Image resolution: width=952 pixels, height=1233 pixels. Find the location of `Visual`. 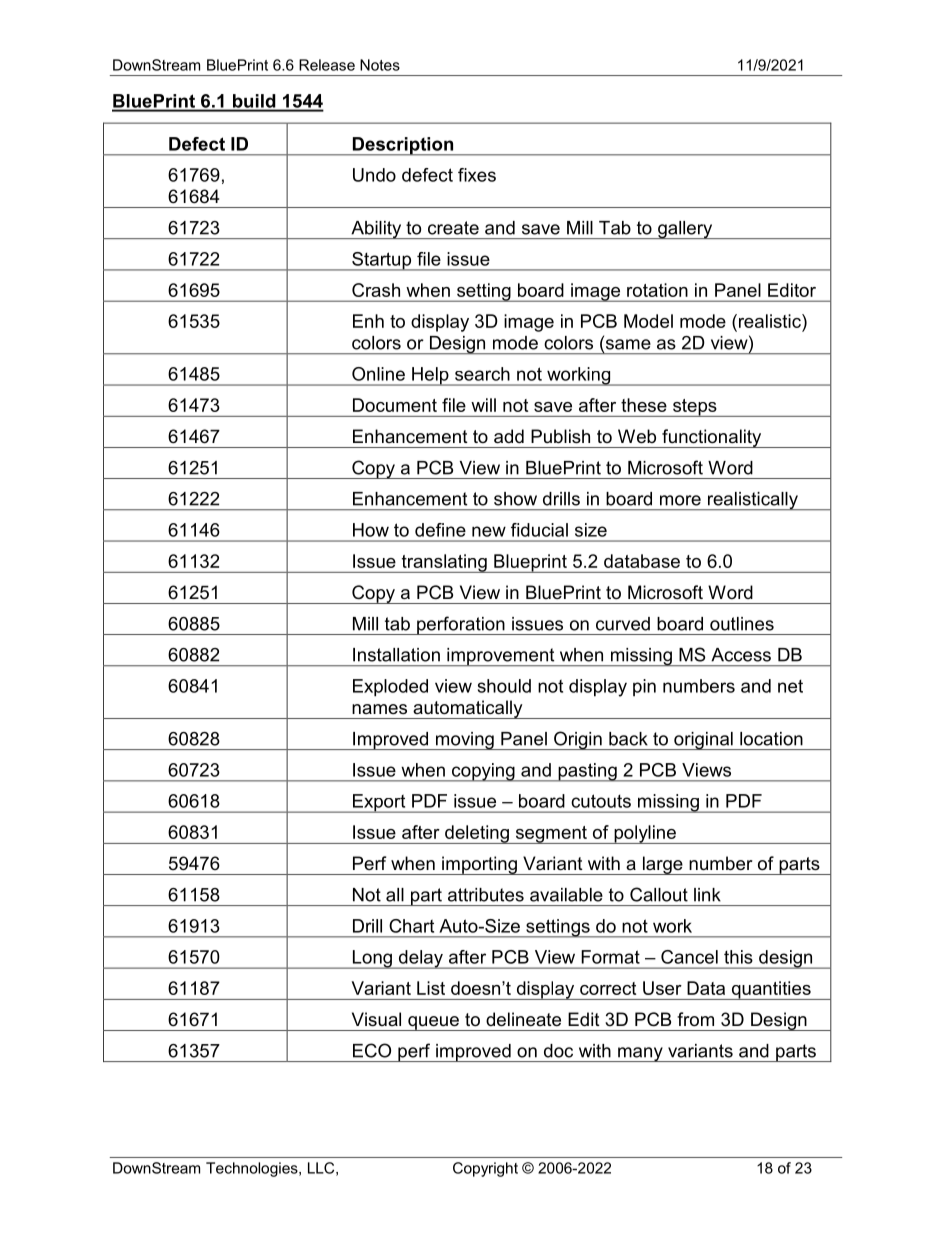

Visual is located at coordinates (376, 1019).
